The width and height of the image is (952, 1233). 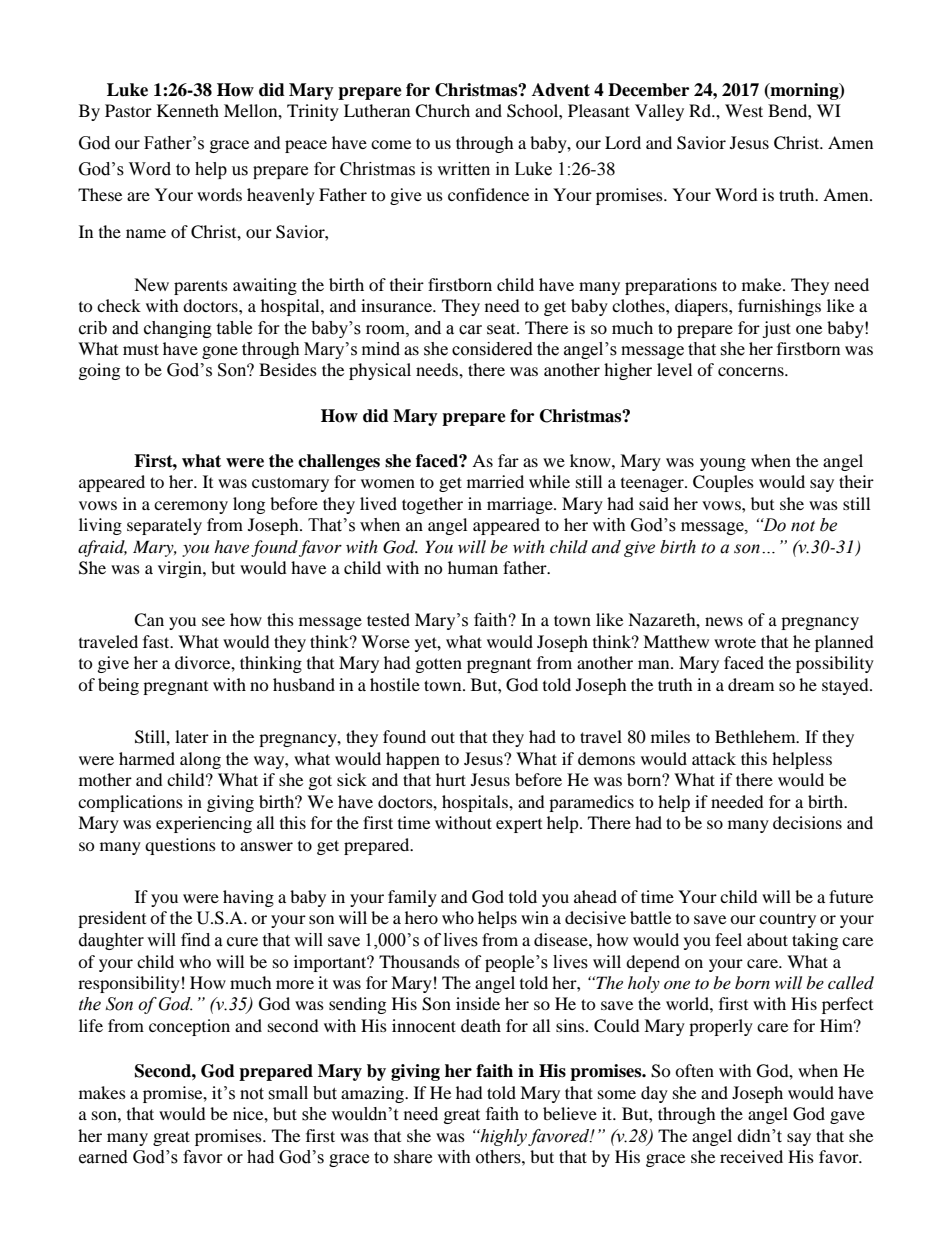 What do you see at coordinates (502, 1137) in the image?
I see `highly` at bounding box center [502, 1137].
